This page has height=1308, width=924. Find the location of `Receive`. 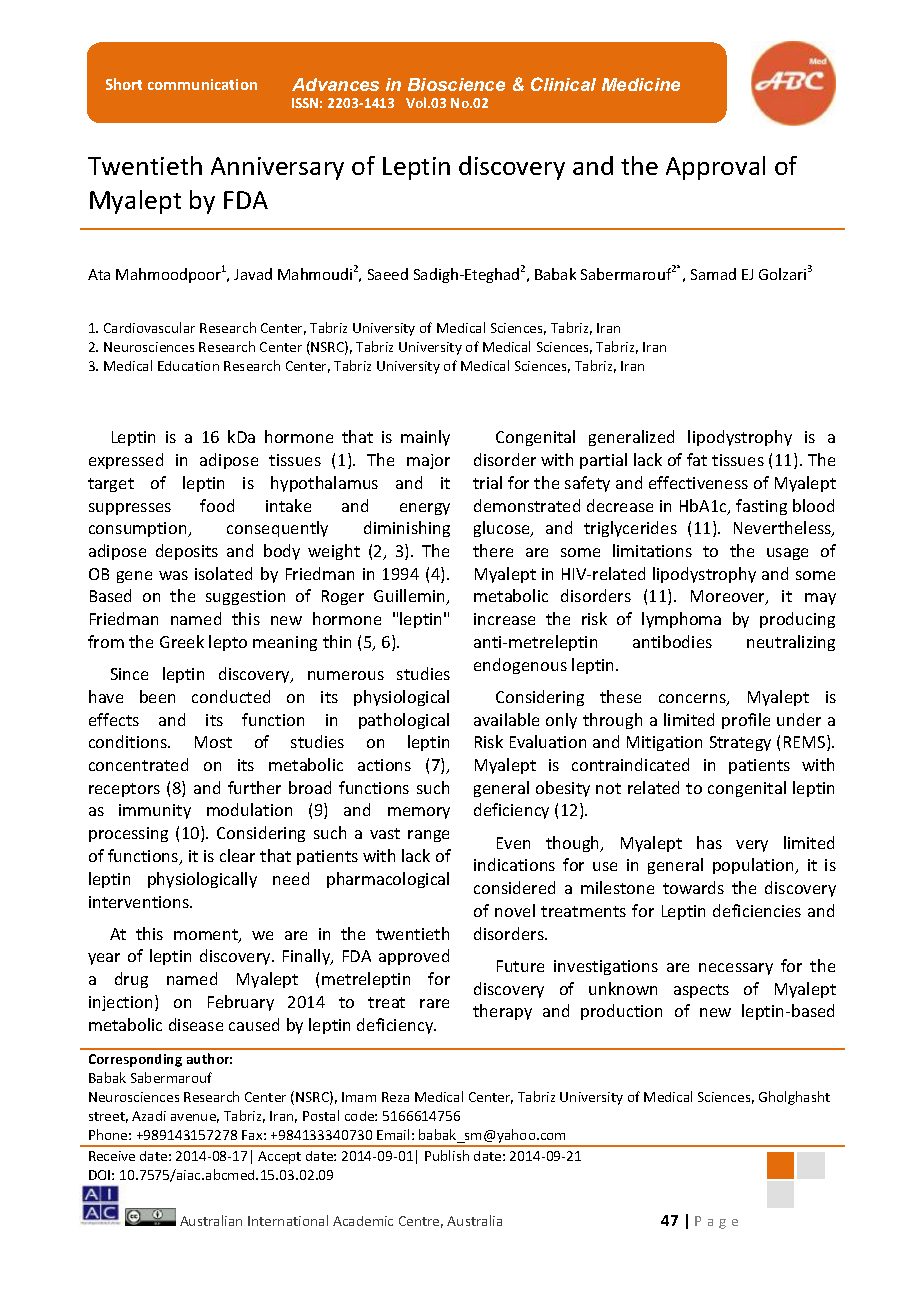

Receive is located at coordinates (112, 1156).
